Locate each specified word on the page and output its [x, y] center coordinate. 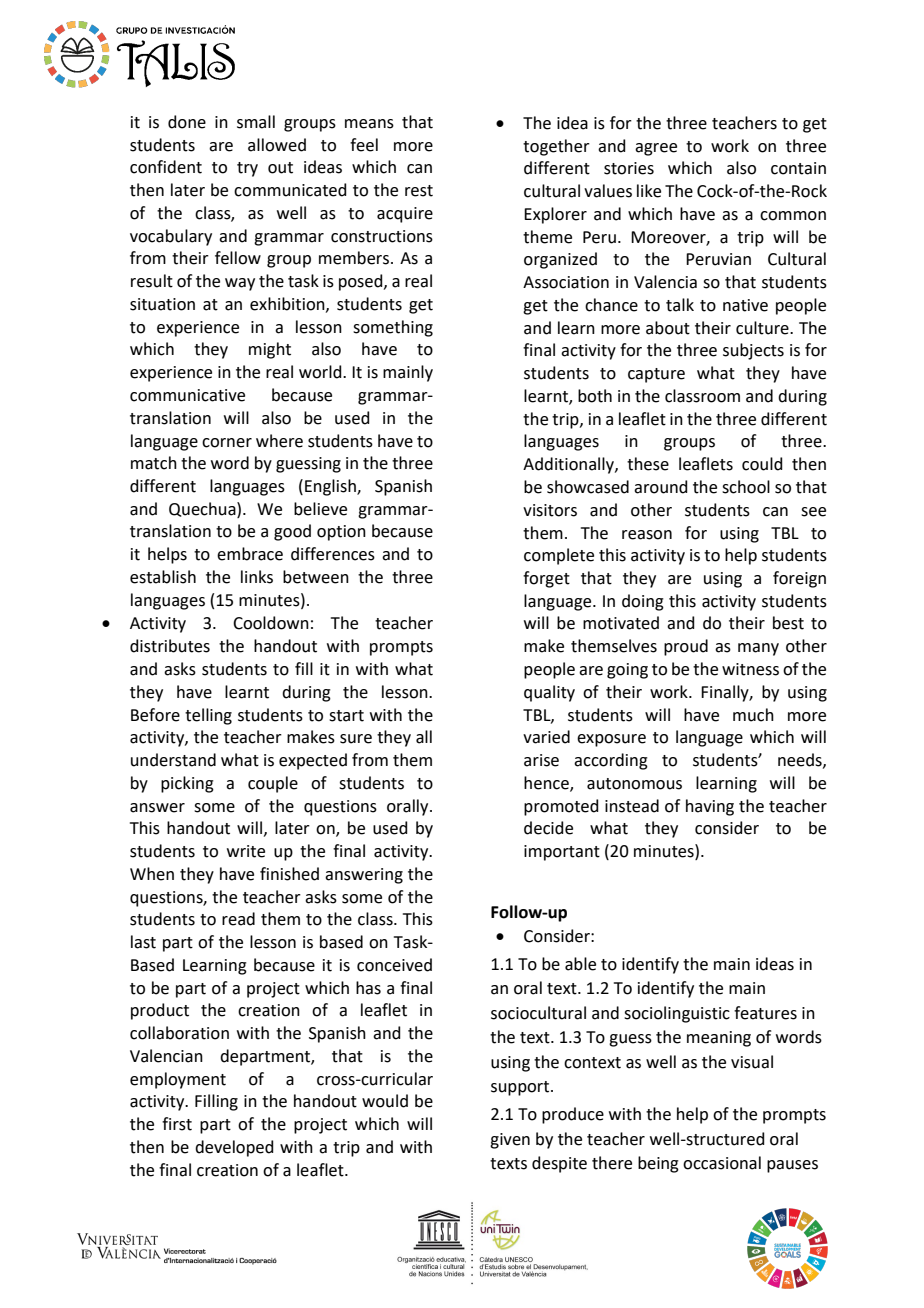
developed [234, 1148]
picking [187, 784]
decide [548, 828]
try [247, 169]
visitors [550, 510]
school [746, 487]
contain [798, 168]
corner [227, 443]
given [510, 1141]
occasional [722, 1163]
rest [419, 191]
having [710, 807]
